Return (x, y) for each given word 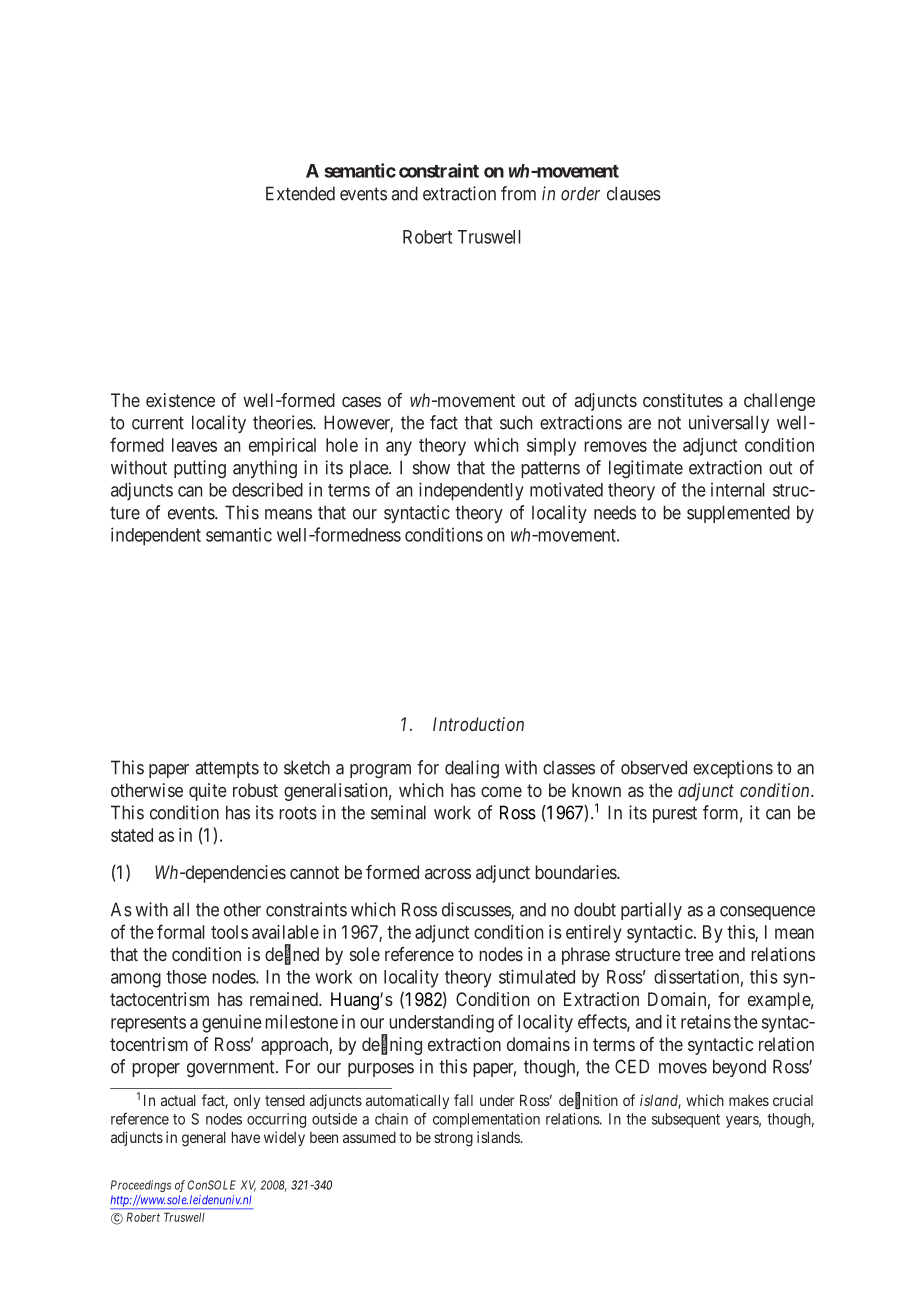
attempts (227, 769)
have (246, 1137)
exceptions (733, 769)
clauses (634, 193)
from (518, 193)
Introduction (478, 724)
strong (453, 1139)
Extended (300, 193)
